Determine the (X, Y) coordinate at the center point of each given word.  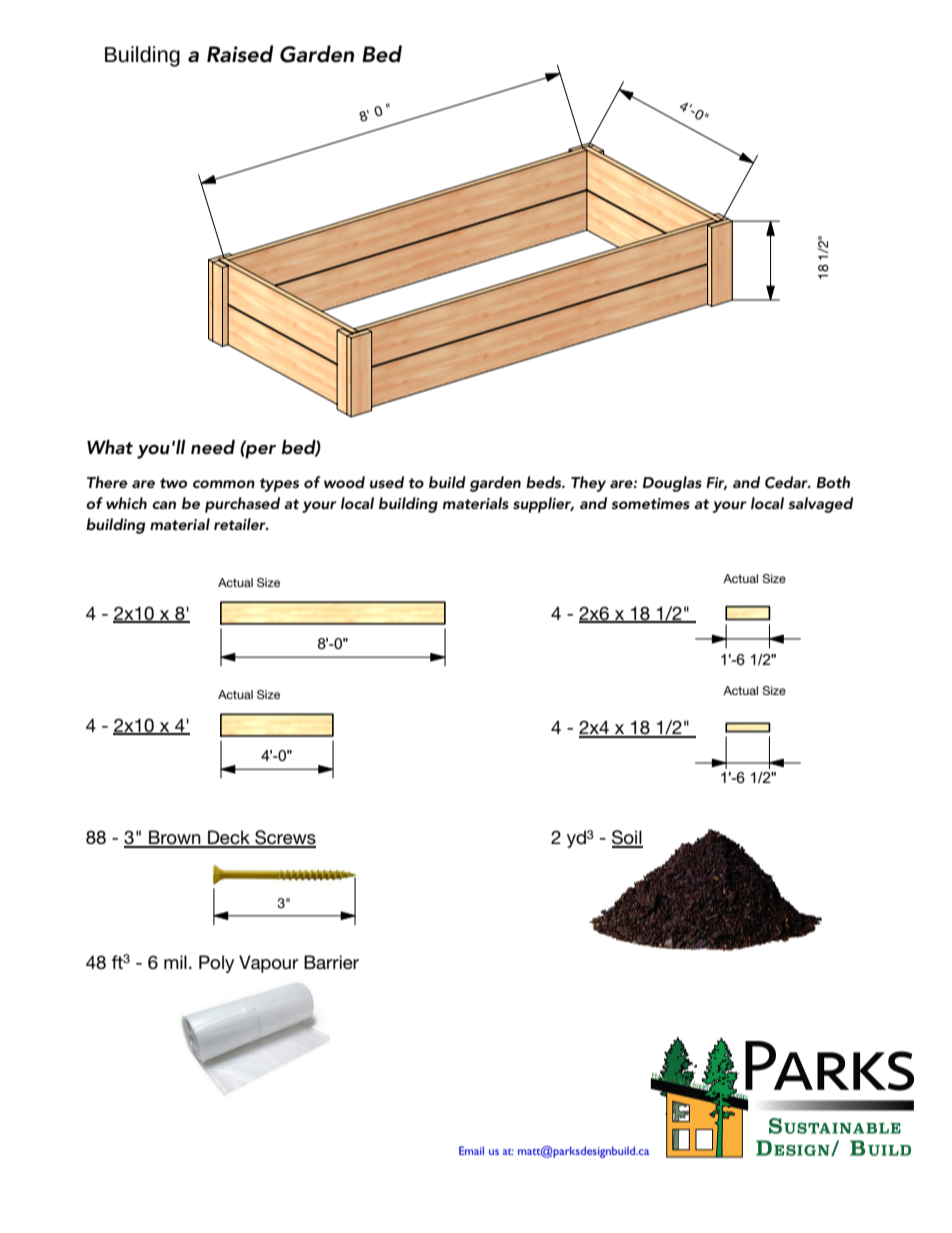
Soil (627, 838)
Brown (175, 838)
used (387, 482)
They (588, 484)
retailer (241, 524)
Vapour (269, 964)
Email (471, 1150)
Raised (240, 54)
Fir (716, 483)
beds (545, 482)
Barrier (331, 962)
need (213, 447)
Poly (216, 964)
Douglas (672, 484)
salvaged (820, 505)
